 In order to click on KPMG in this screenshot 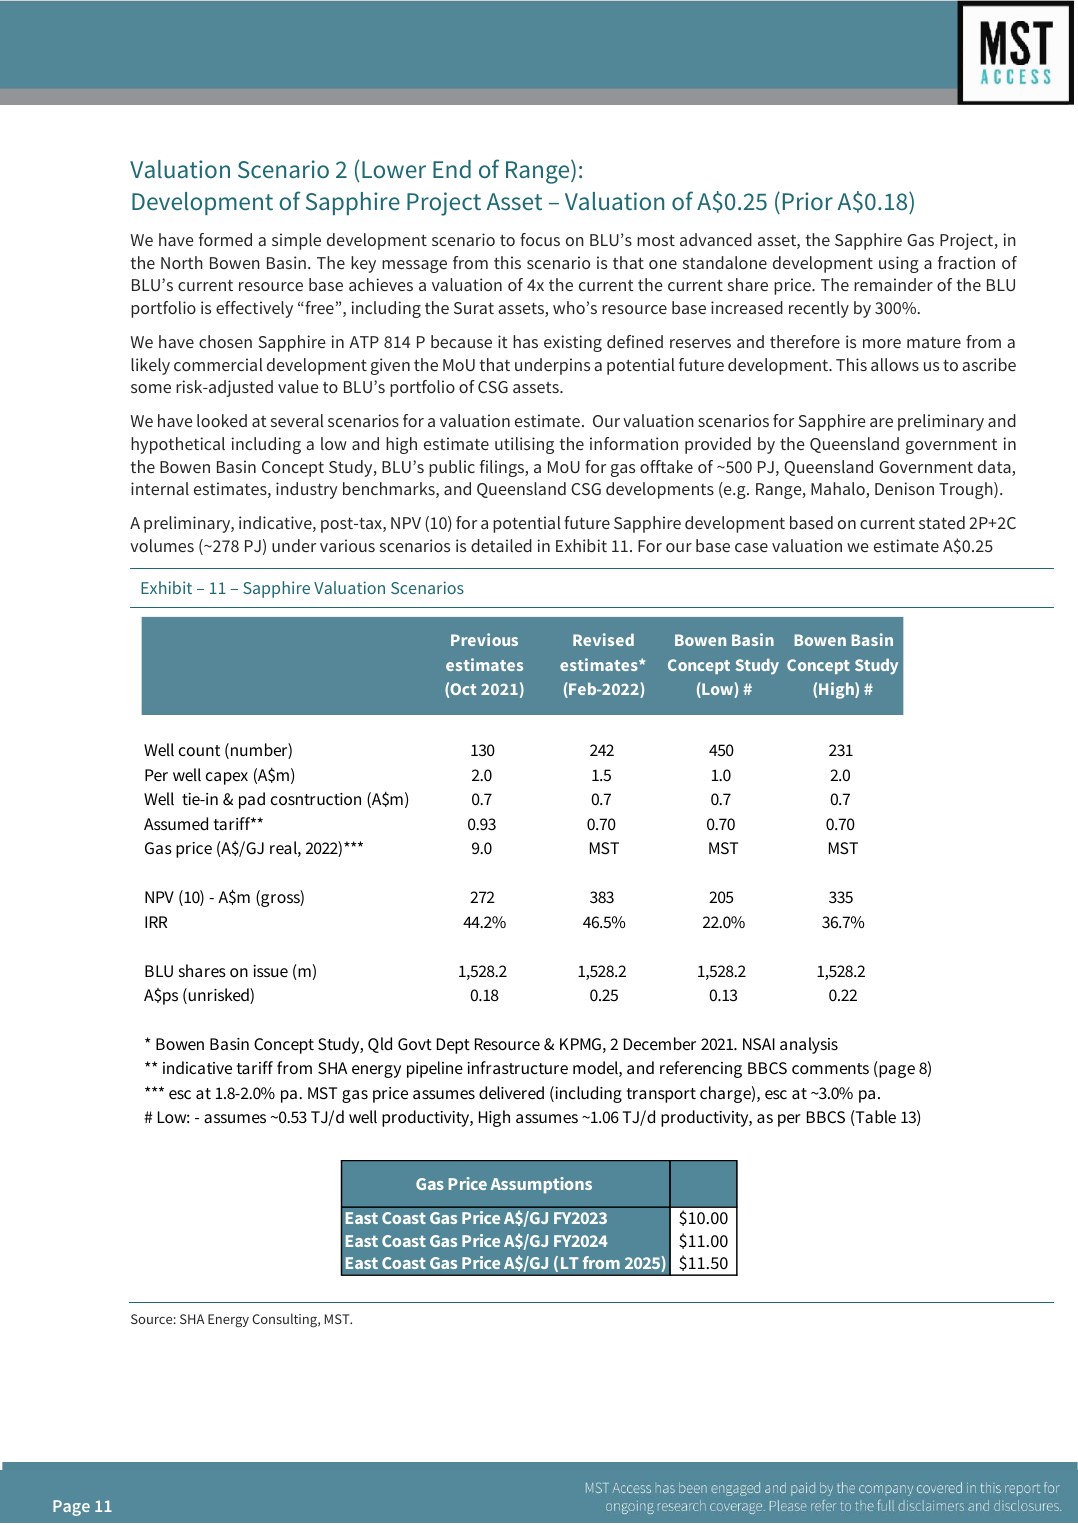, I will do `click(580, 1044)`.
